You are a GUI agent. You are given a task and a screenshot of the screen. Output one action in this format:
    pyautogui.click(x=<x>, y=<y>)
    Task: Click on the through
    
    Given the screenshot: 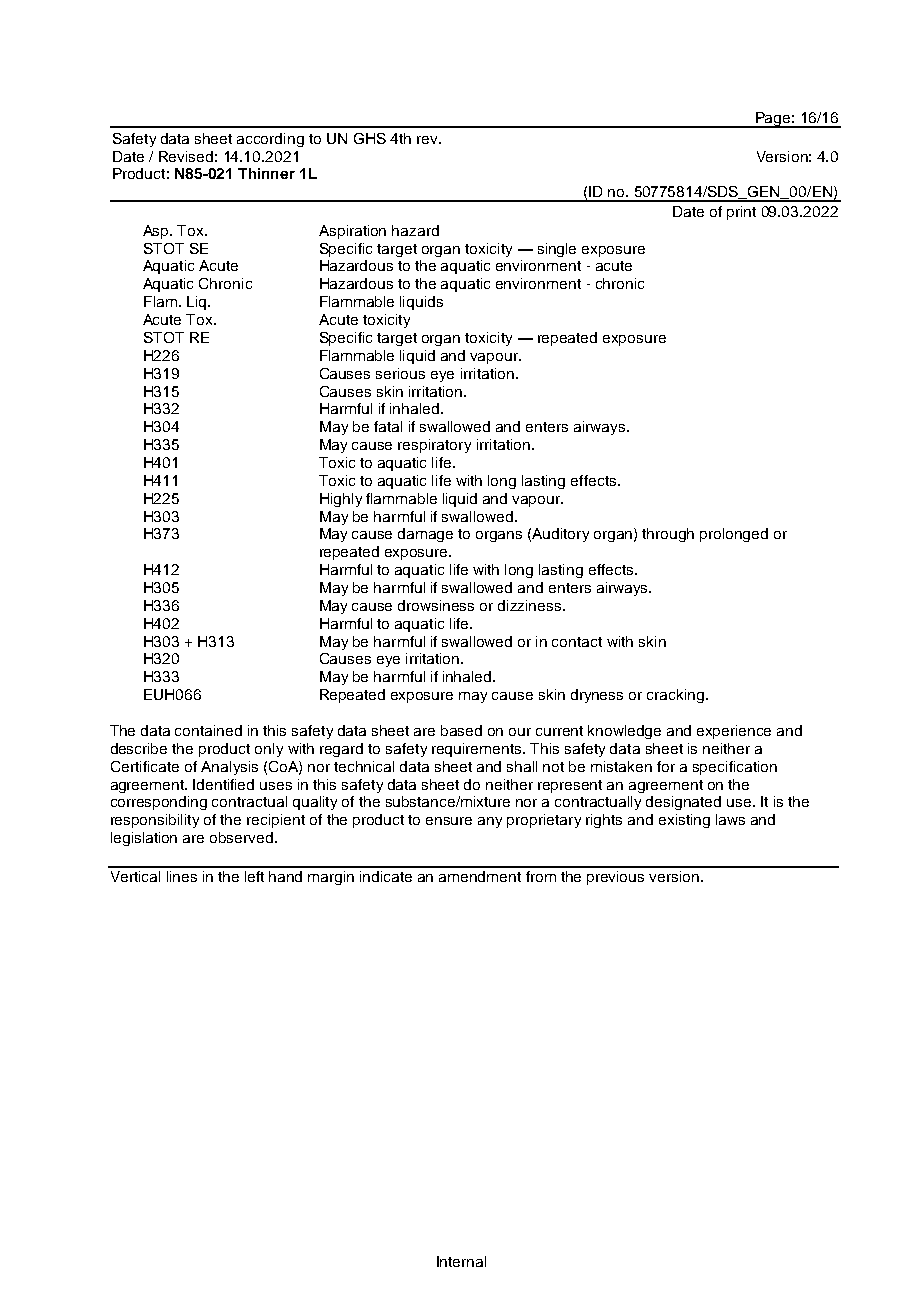 What is the action you would take?
    pyautogui.click(x=668, y=535)
